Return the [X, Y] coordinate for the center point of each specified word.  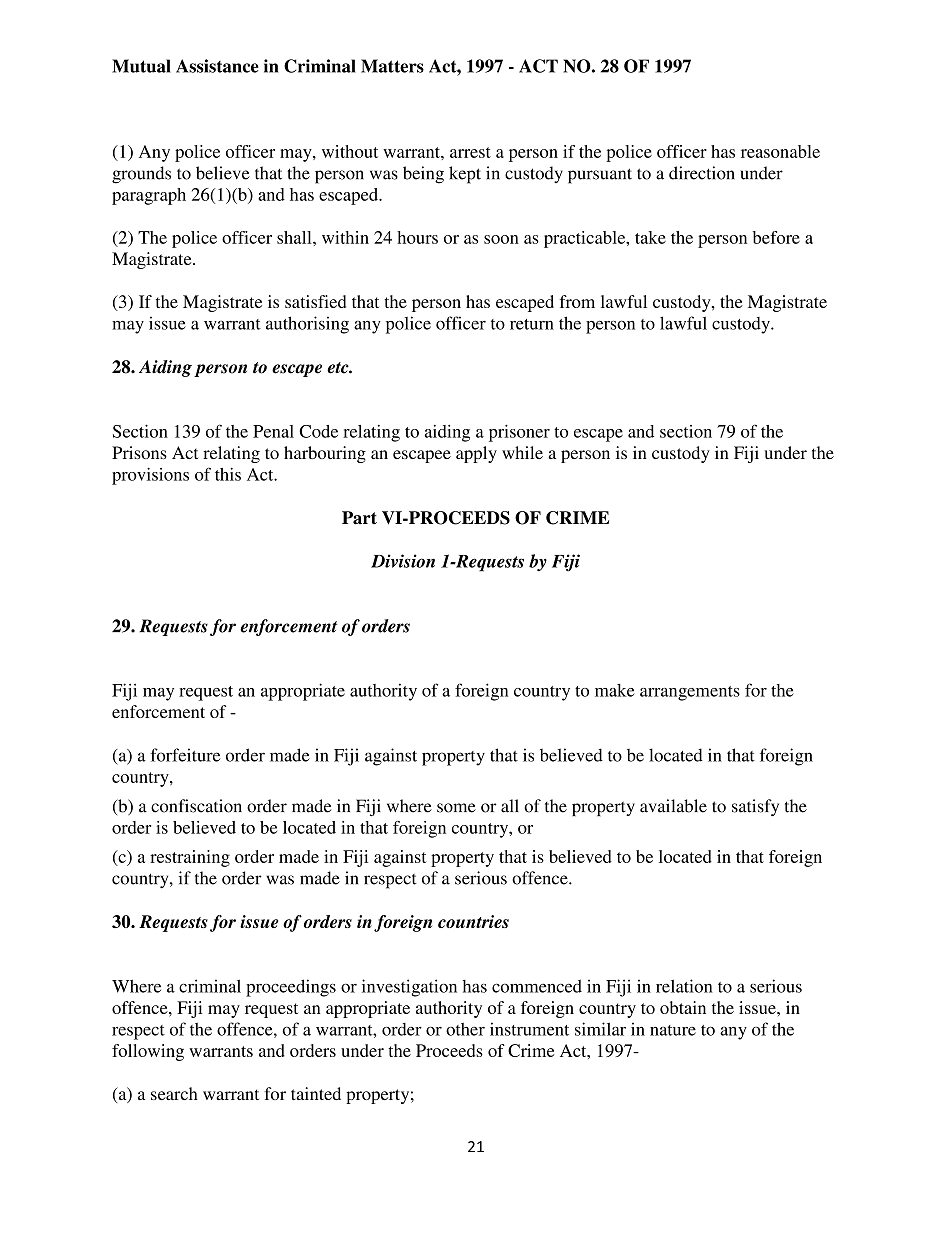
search [174, 1093]
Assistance [217, 66]
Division [403, 561]
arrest [470, 152]
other [465, 1029]
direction [702, 173]
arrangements [690, 693]
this [228, 474]
